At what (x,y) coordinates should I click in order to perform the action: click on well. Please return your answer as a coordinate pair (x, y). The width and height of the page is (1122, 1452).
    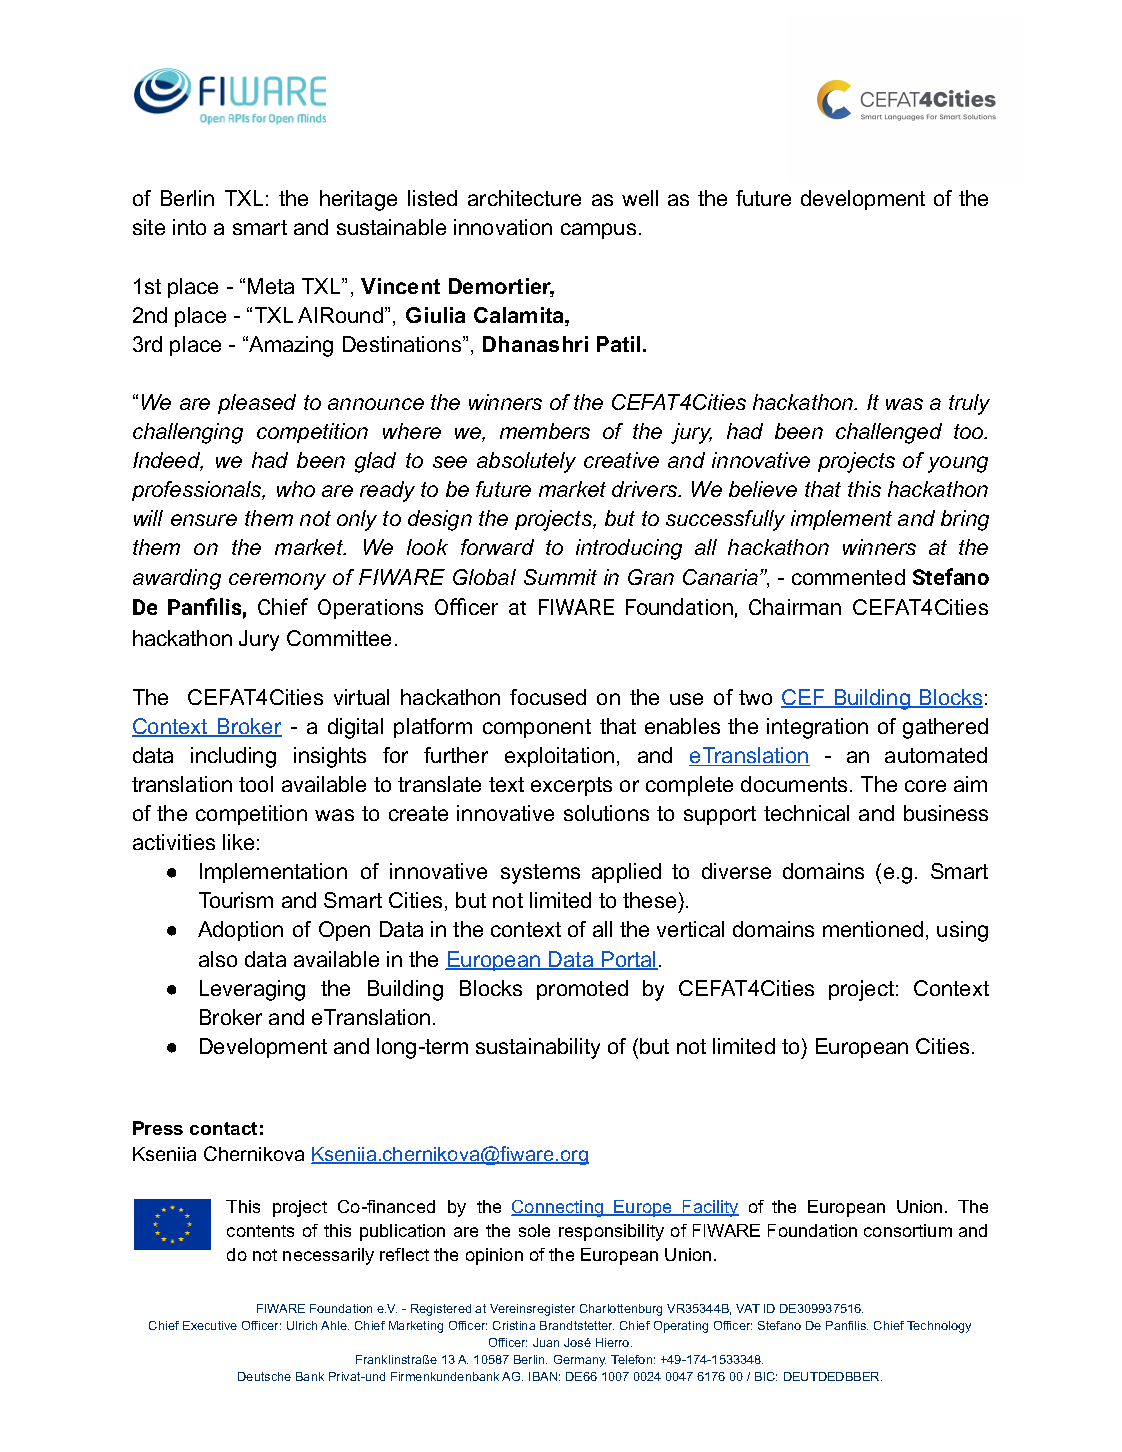
    Looking at the image, I should click on (640, 198).
